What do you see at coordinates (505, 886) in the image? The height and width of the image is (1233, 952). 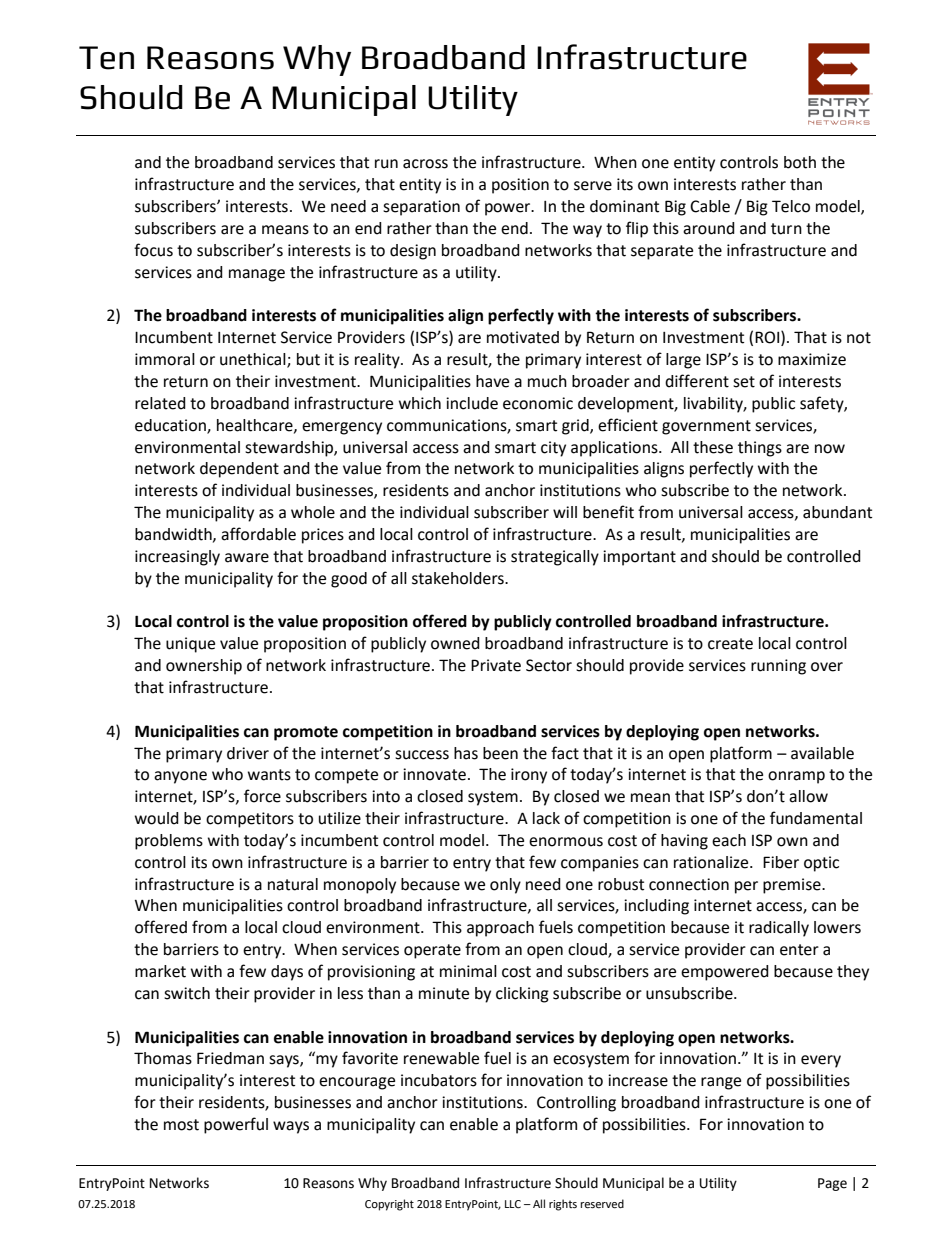 I see `only` at bounding box center [505, 886].
